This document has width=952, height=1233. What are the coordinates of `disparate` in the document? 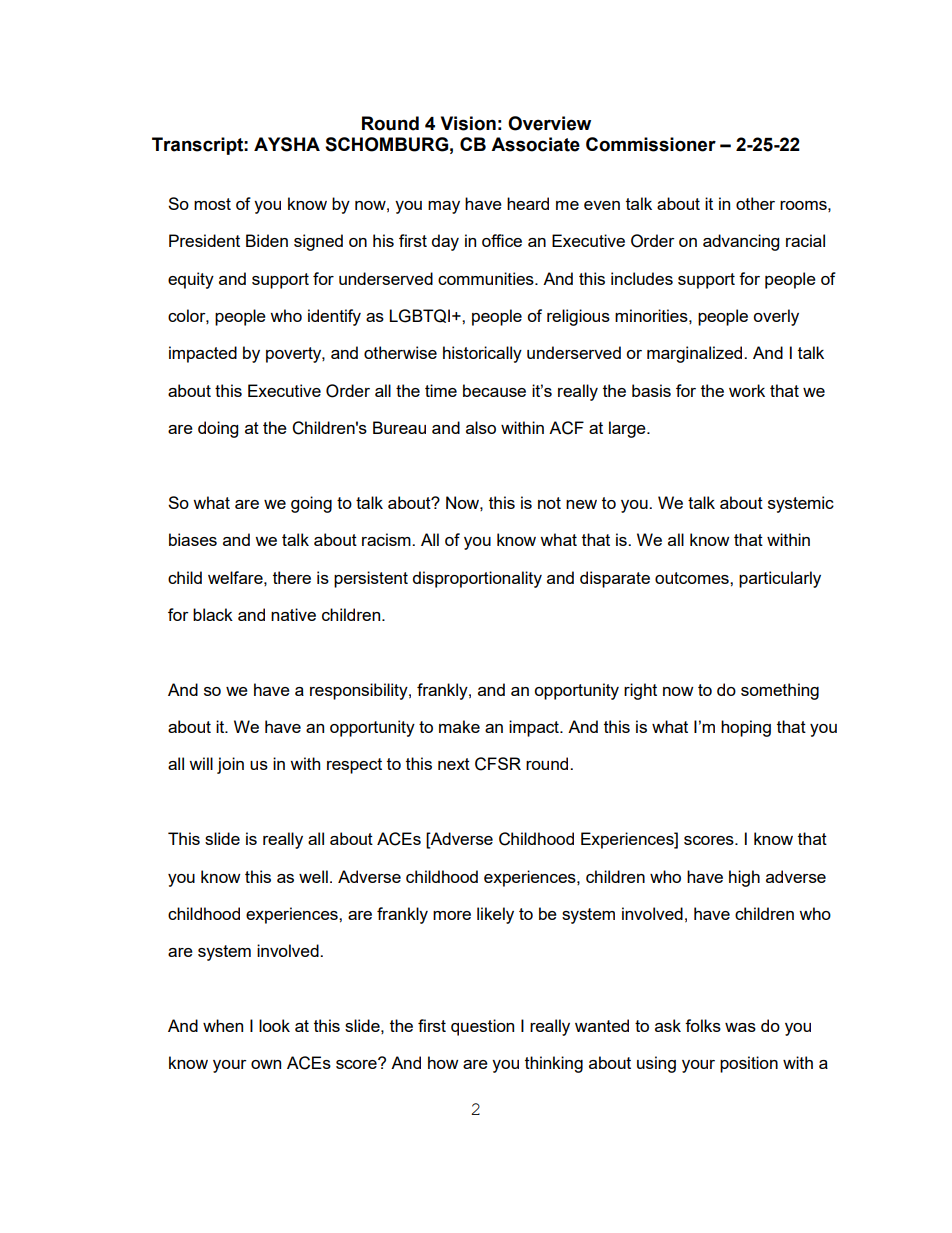 It's located at (615, 579).
